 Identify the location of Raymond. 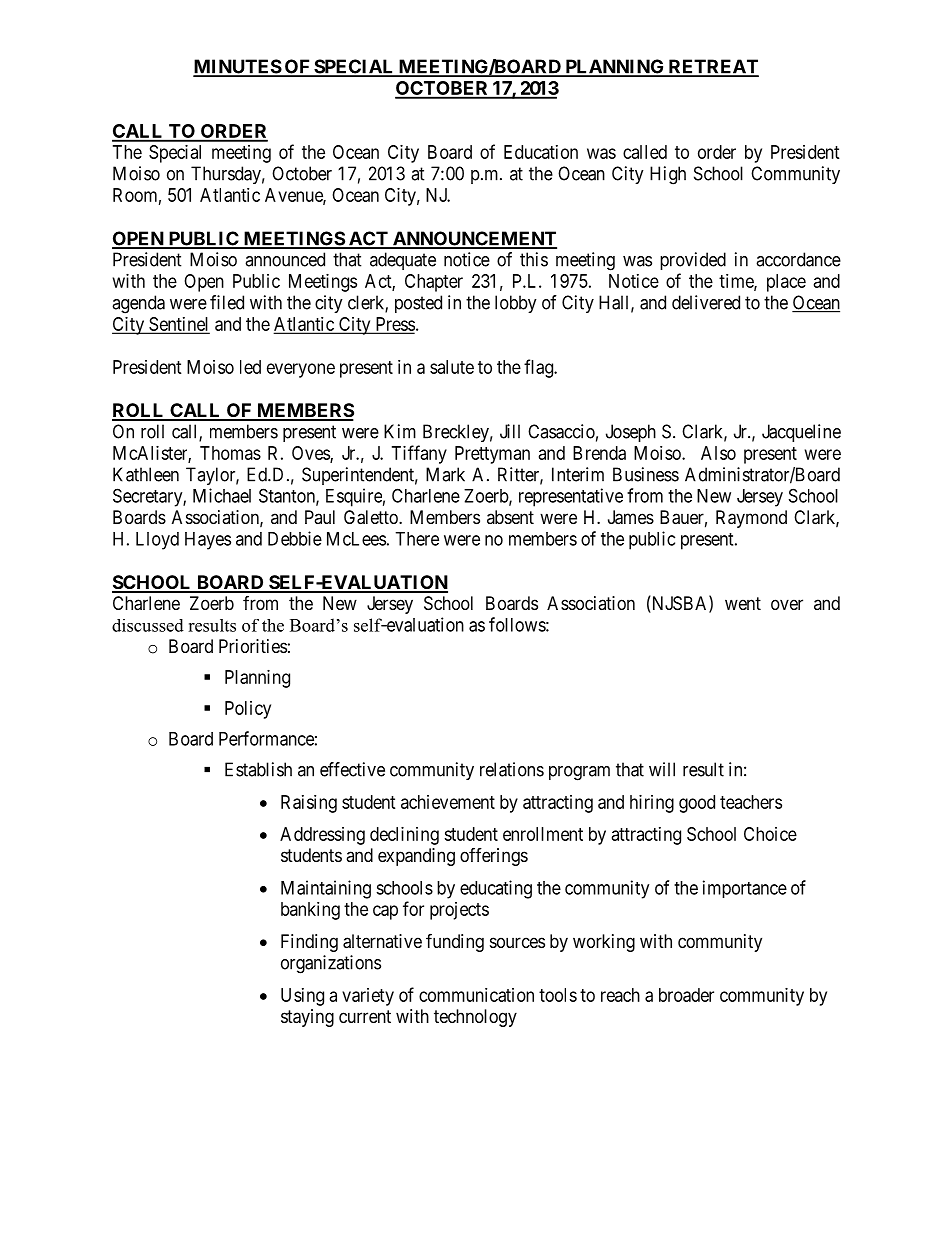
(751, 519).
